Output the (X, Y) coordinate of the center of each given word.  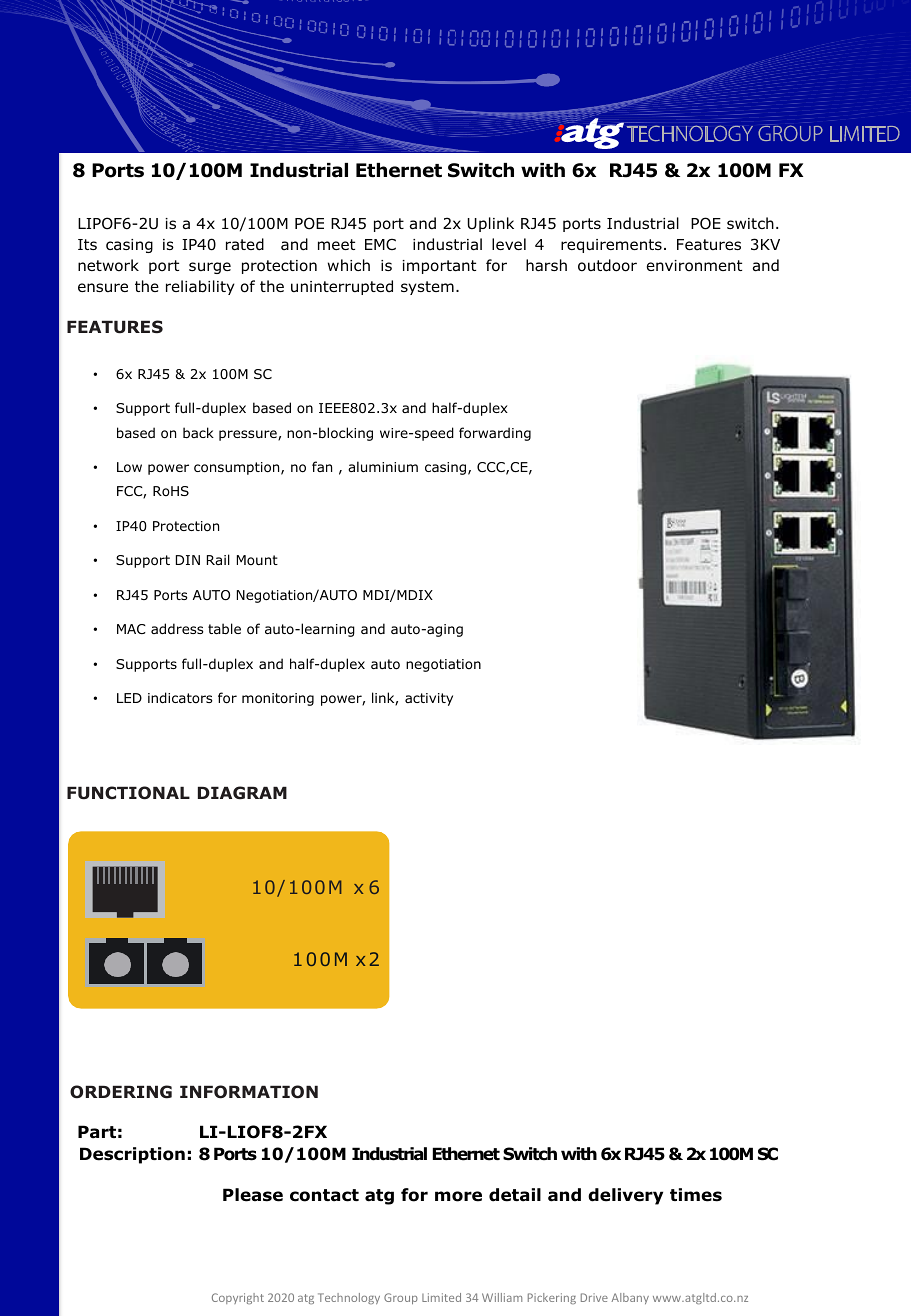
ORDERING (121, 1092)
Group (401, 1298)
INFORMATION (249, 1092)
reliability (200, 287)
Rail (218, 559)
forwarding (495, 434)
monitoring (278, 699)
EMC (380, 244)
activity (429, 699)
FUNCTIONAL (128, 793)
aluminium (383, 466)
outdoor (607, 265)
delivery (625, 1196)
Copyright (238, 1298)
